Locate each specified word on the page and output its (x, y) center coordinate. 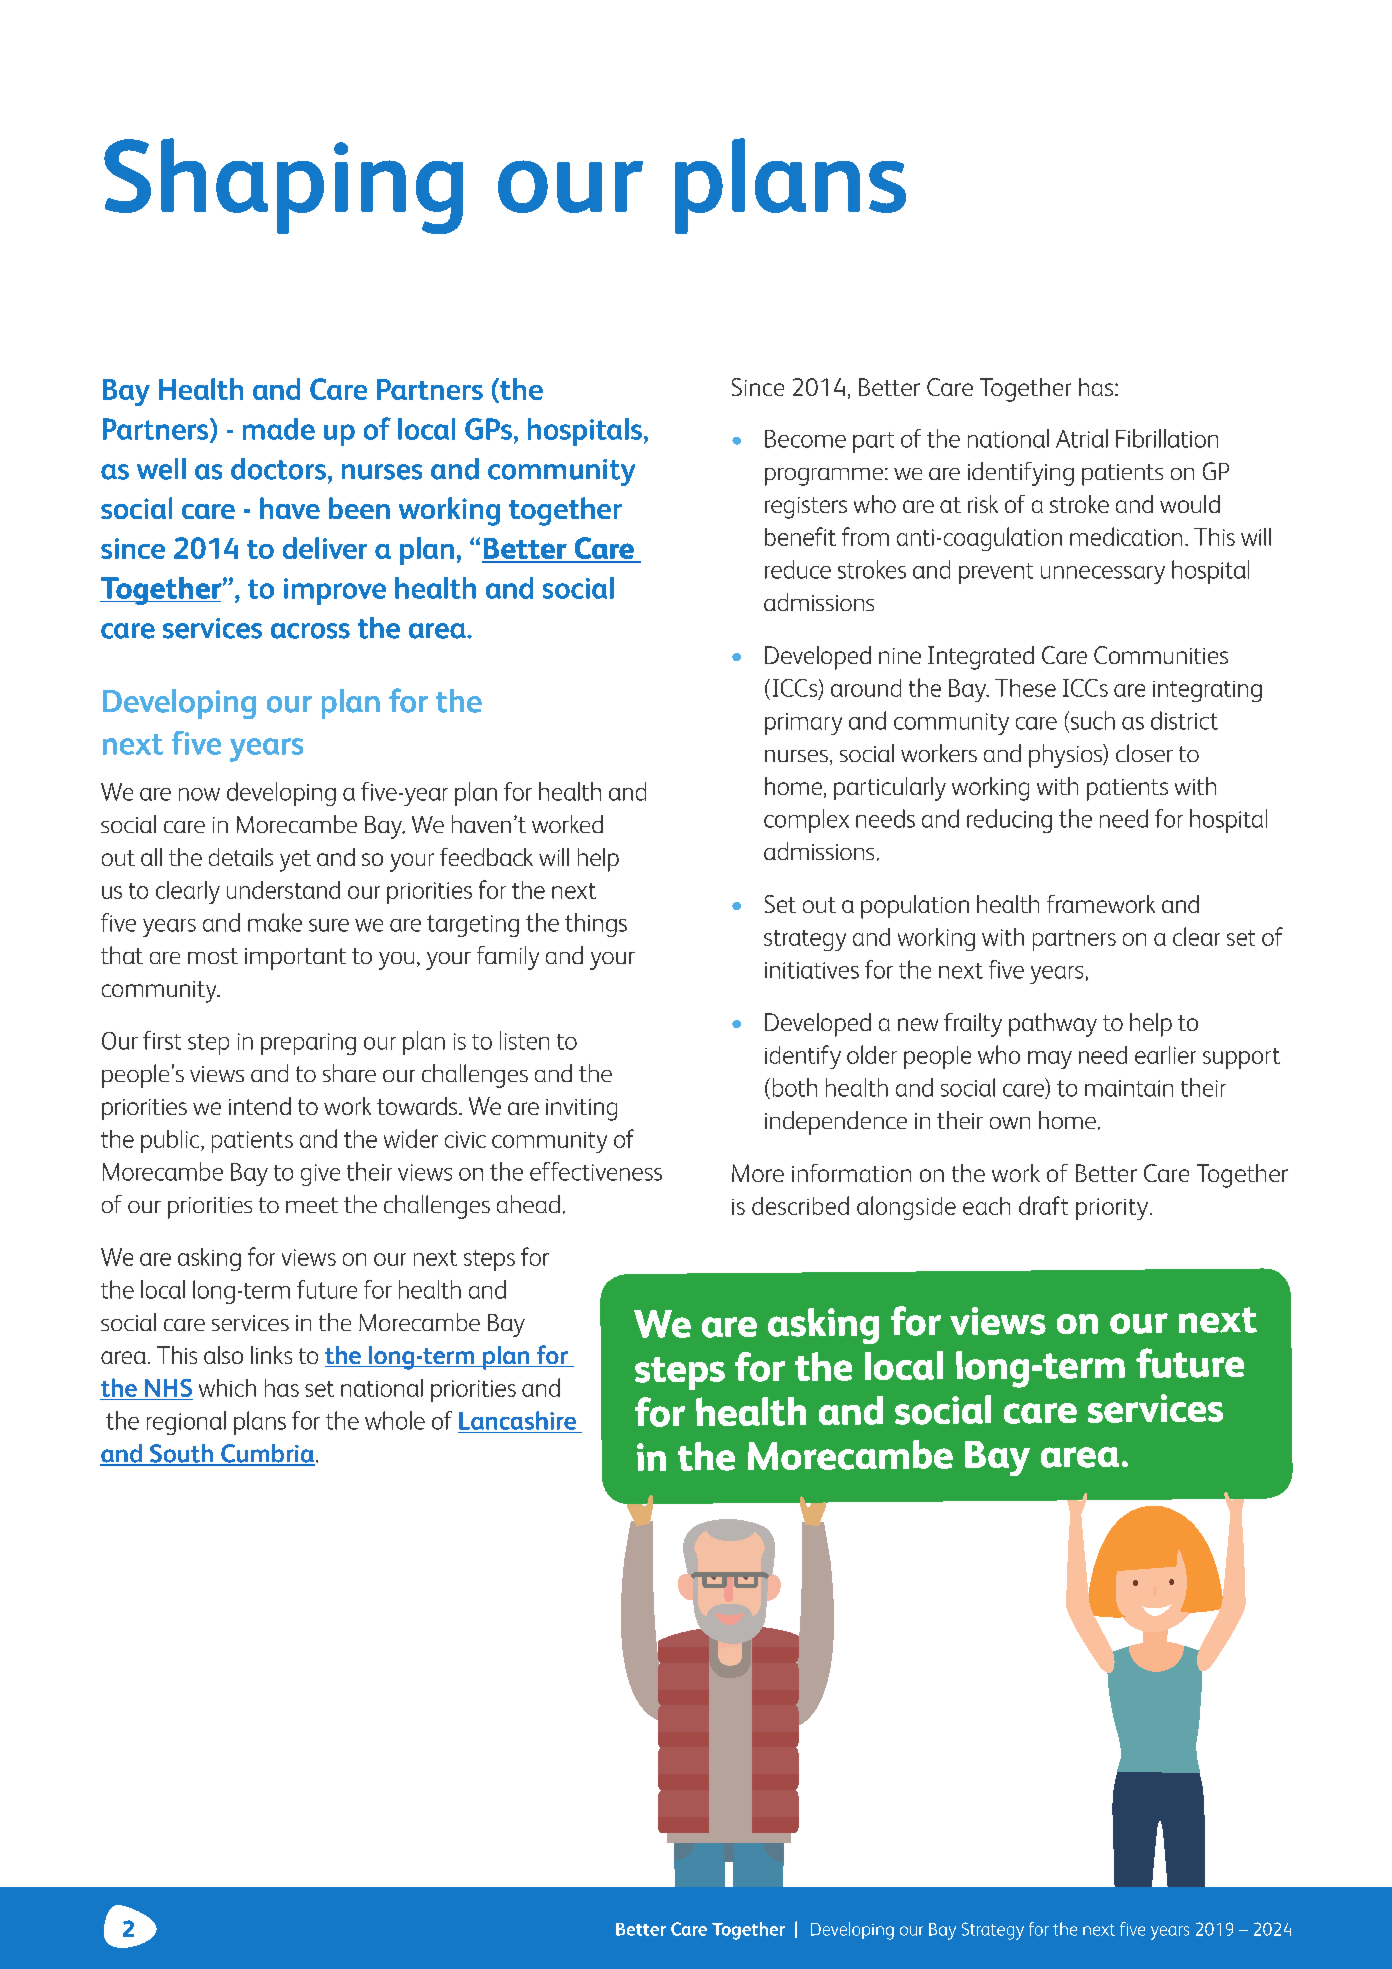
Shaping (283, 186)
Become (805, 439)
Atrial (1082, 438)
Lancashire (517, 1420)
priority (1112, 1209)
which (227, 1388)
